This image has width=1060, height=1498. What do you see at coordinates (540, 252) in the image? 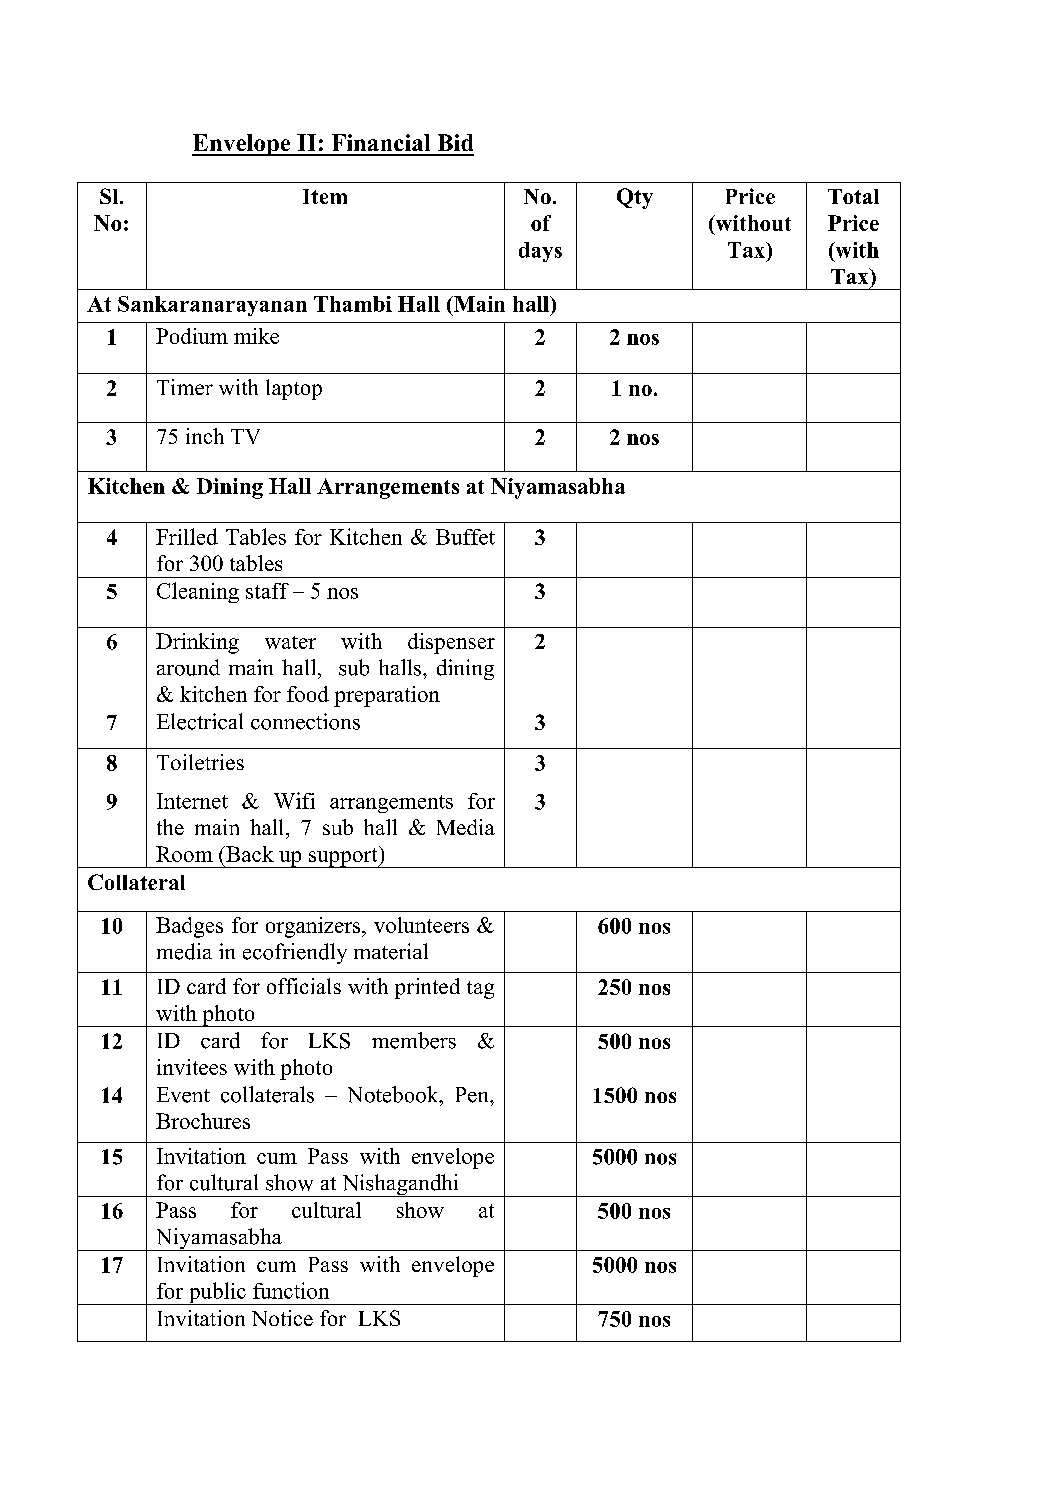
I see `days` at bounding box center [540, 252].
